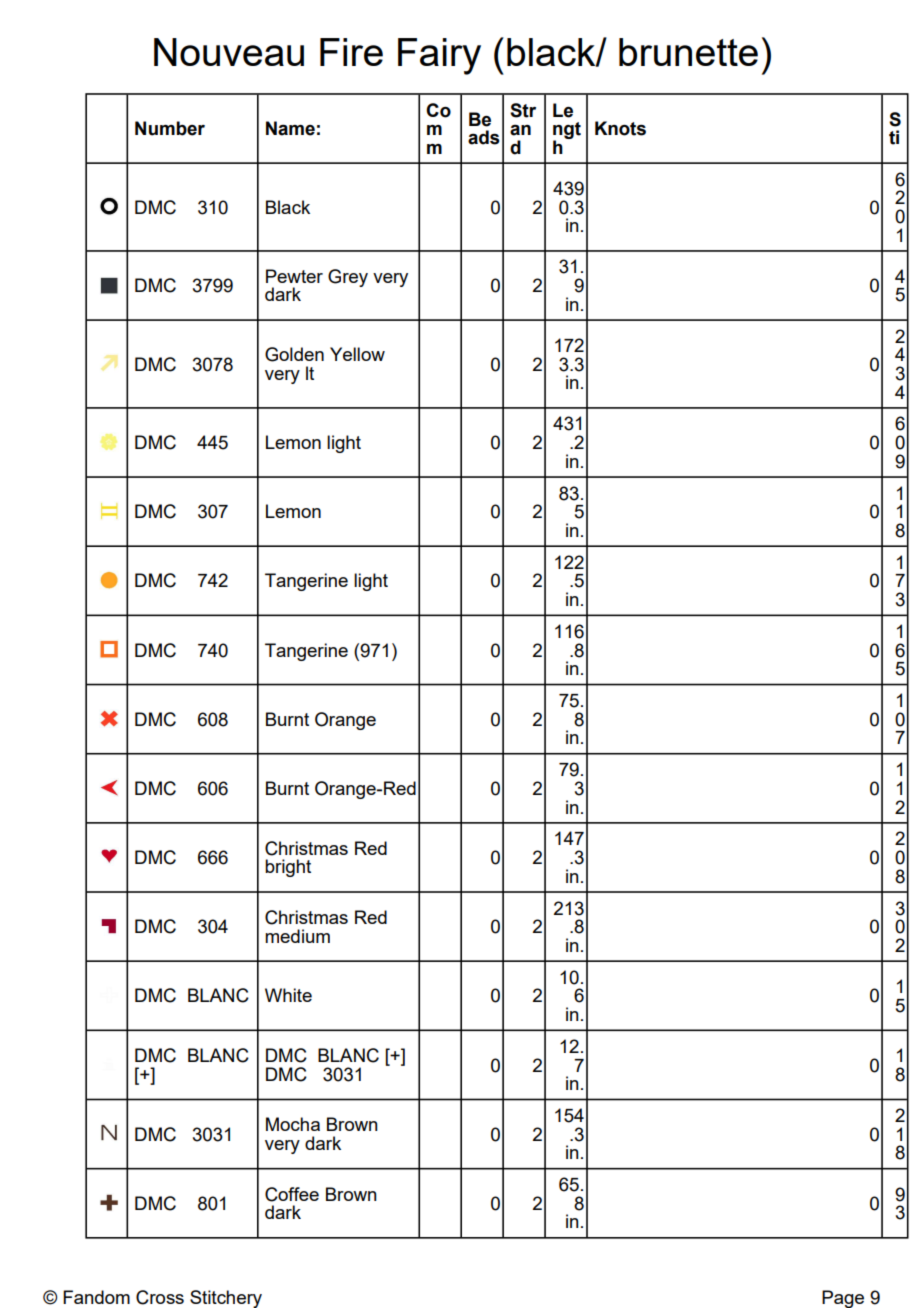  Describe the element at coordinates (439, 56) in the screenshot. I see `Fairy` at that location.
